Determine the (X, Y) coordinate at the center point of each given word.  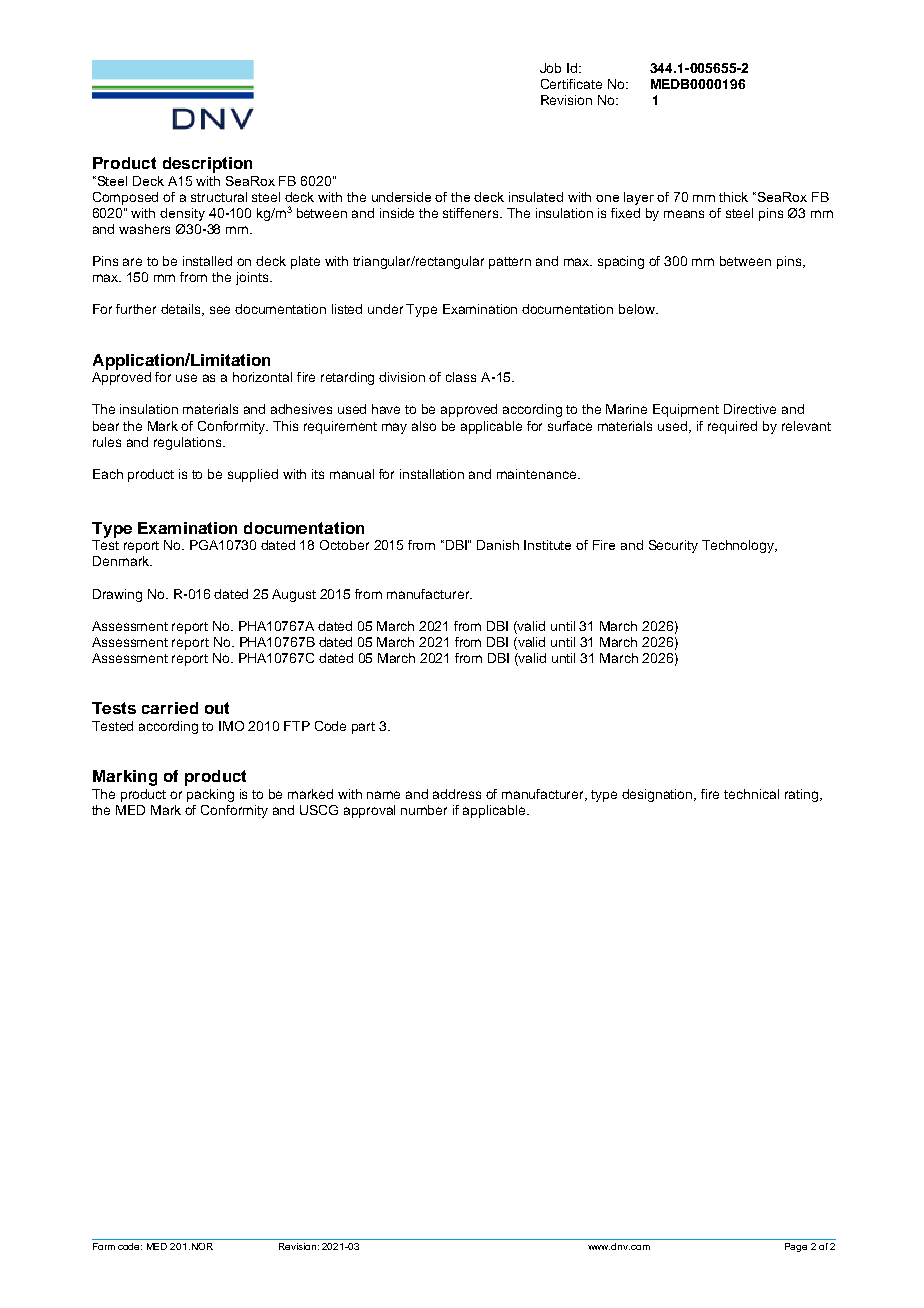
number (424, 810)
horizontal (262, 377)
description (207, 165)
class (461, 377)
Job (550, 68)
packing (210, 795)
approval (369, 811)
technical (751, 794)
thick (733, 197)
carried (170, 708)
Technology (739, 546)
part (363, 728)
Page (796, 1247)
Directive (750, 409)
